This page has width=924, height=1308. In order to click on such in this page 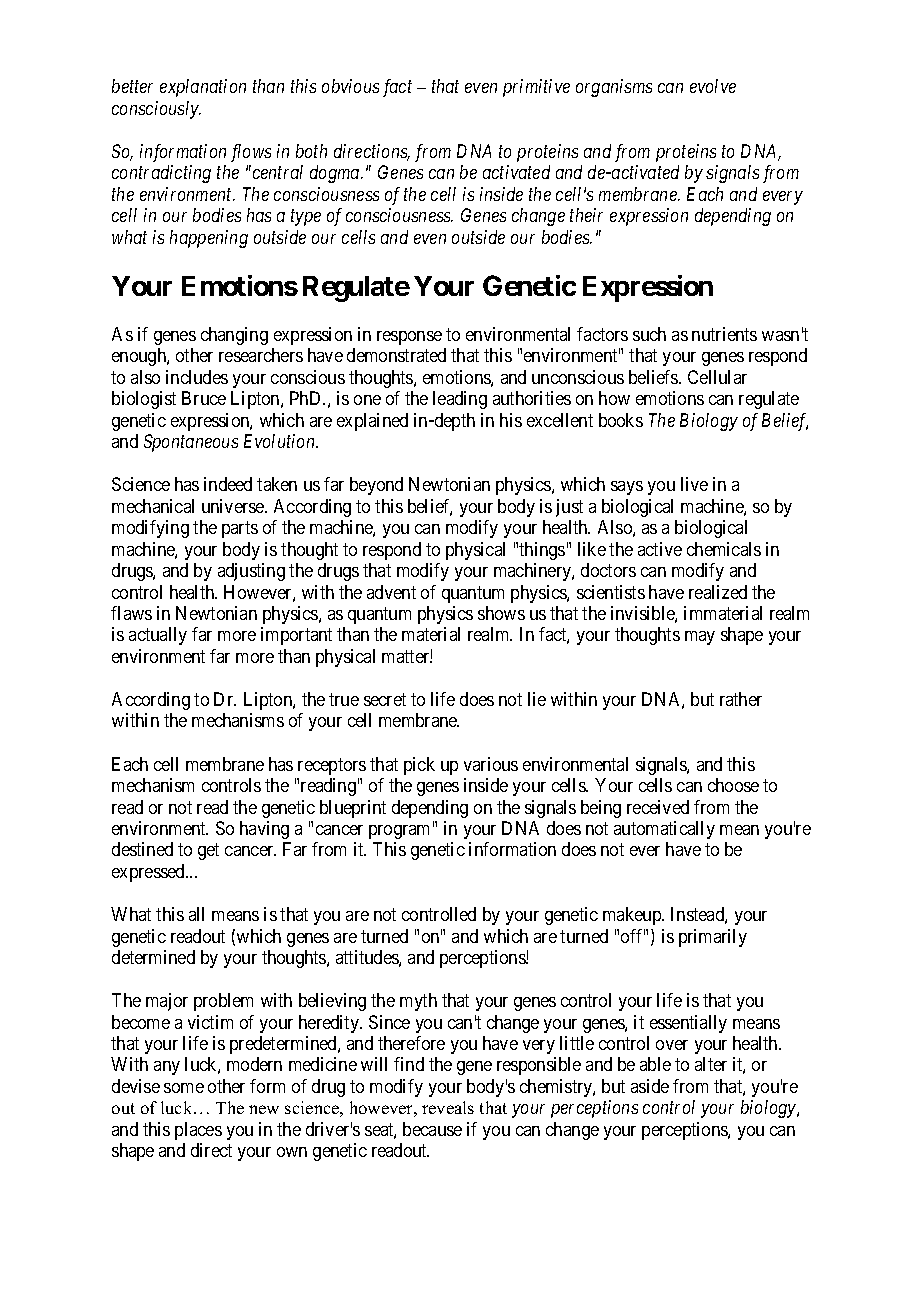, I will do `click(649, 334)`.
